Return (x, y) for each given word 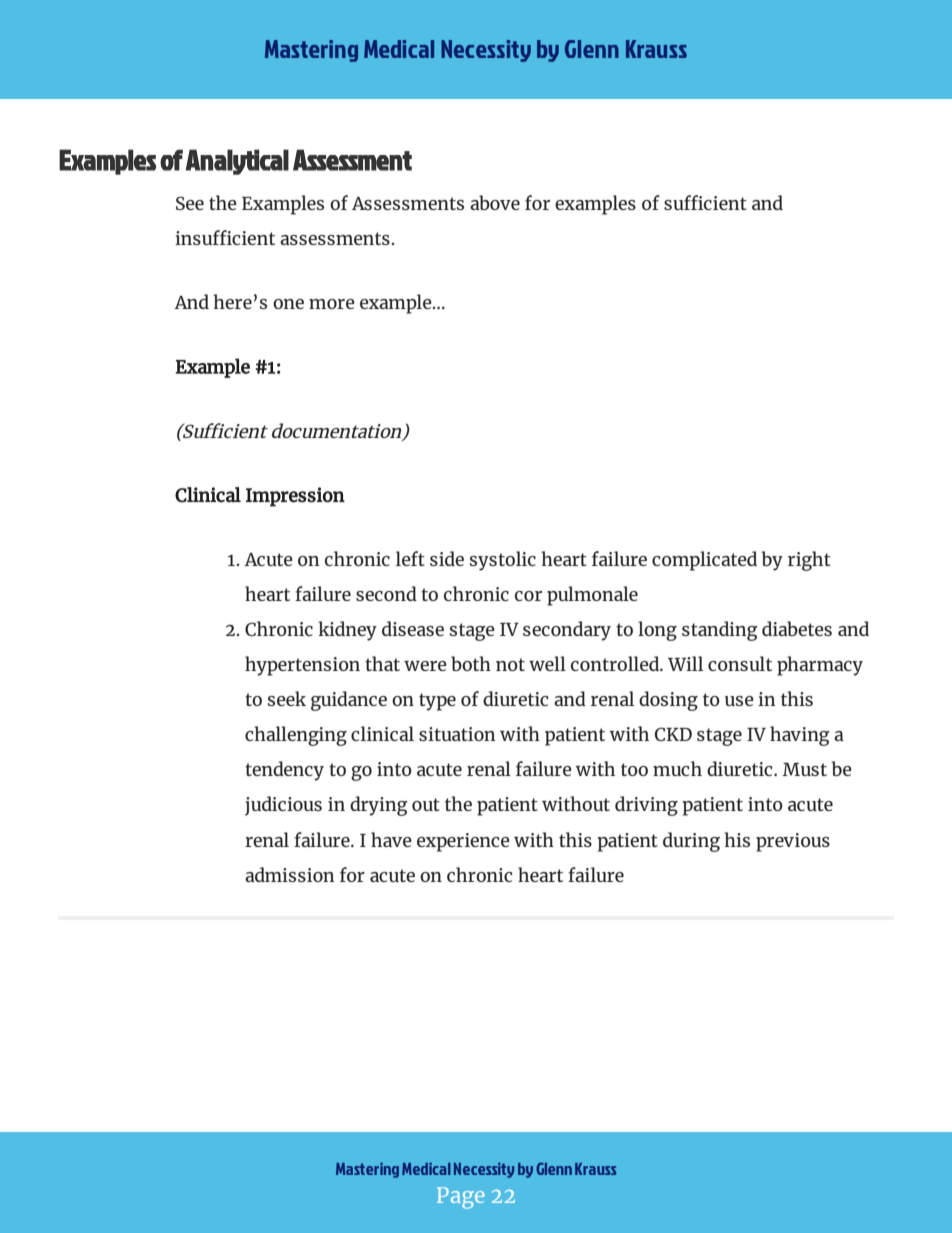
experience (463, 842)
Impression (295, 497)
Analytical (237, 162)
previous (793, 842)
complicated (704, 561)
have (391, 839)
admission (290, 874)
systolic (503, 561)
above (495, 202)
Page (461, 1198)
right (809, 561)
